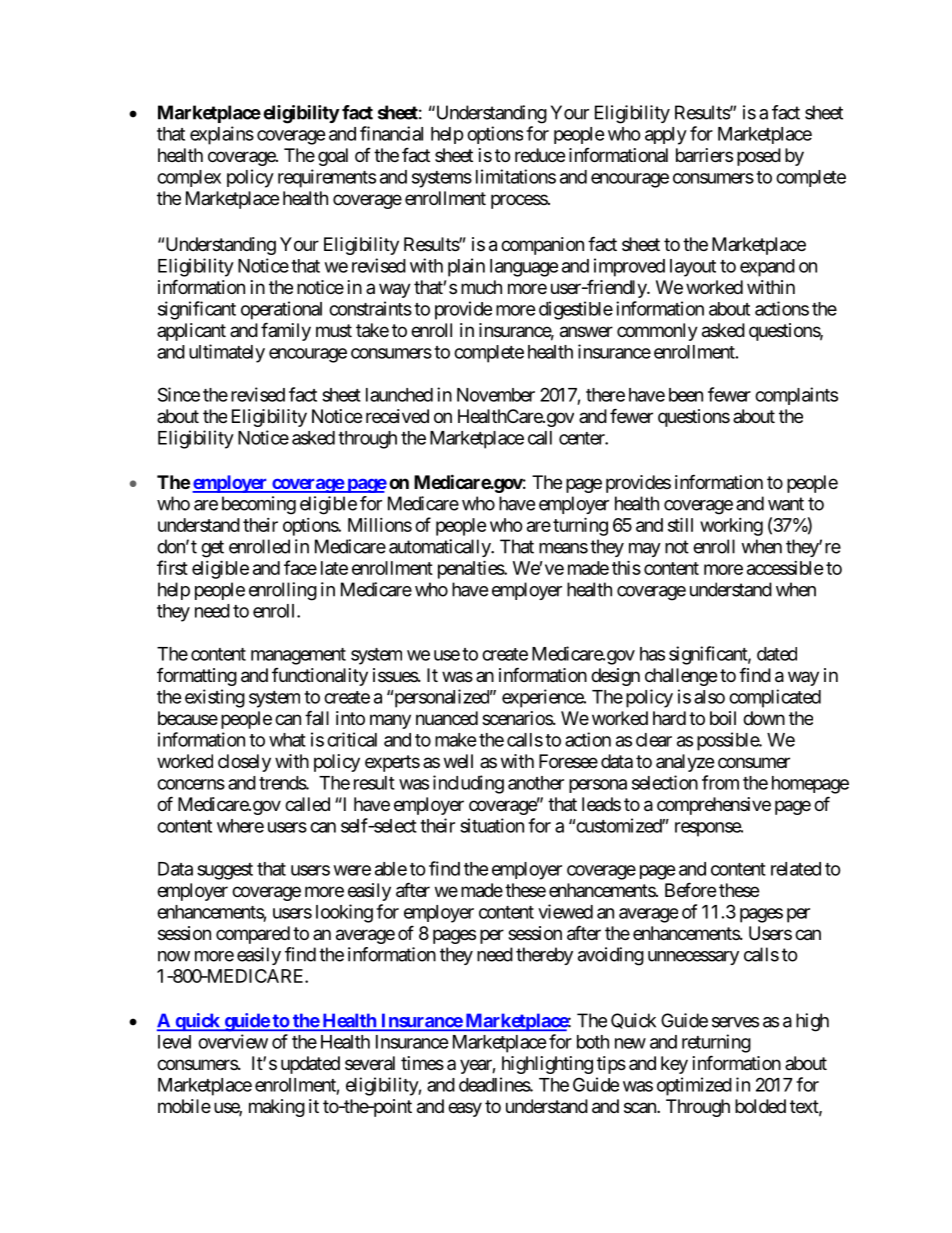 Image resolution: width=952 pixels, height=1233 pixels. I want to click on management, so click(298, 656).
